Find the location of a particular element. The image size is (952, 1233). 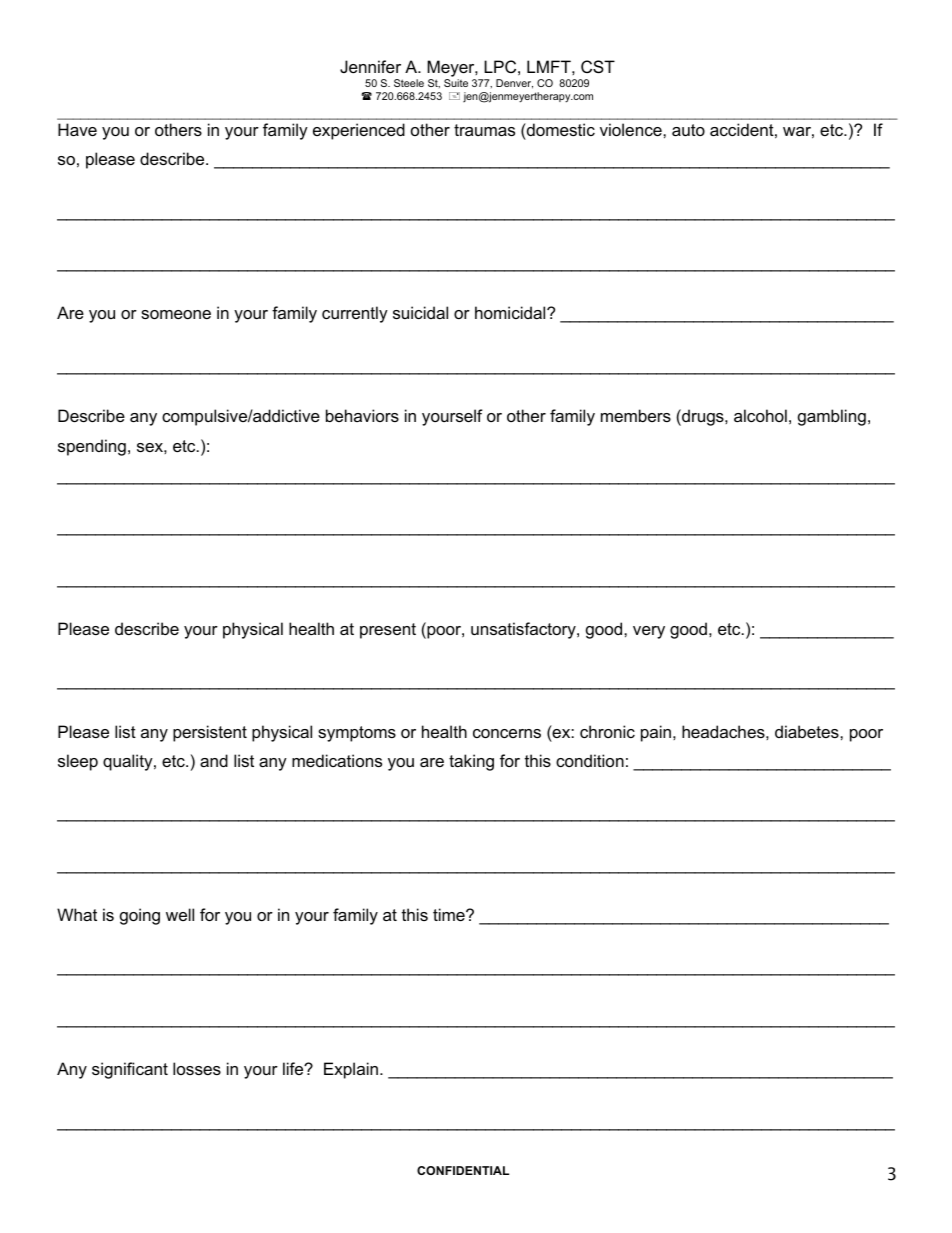

persistent is located at coordinates (210, 733).
